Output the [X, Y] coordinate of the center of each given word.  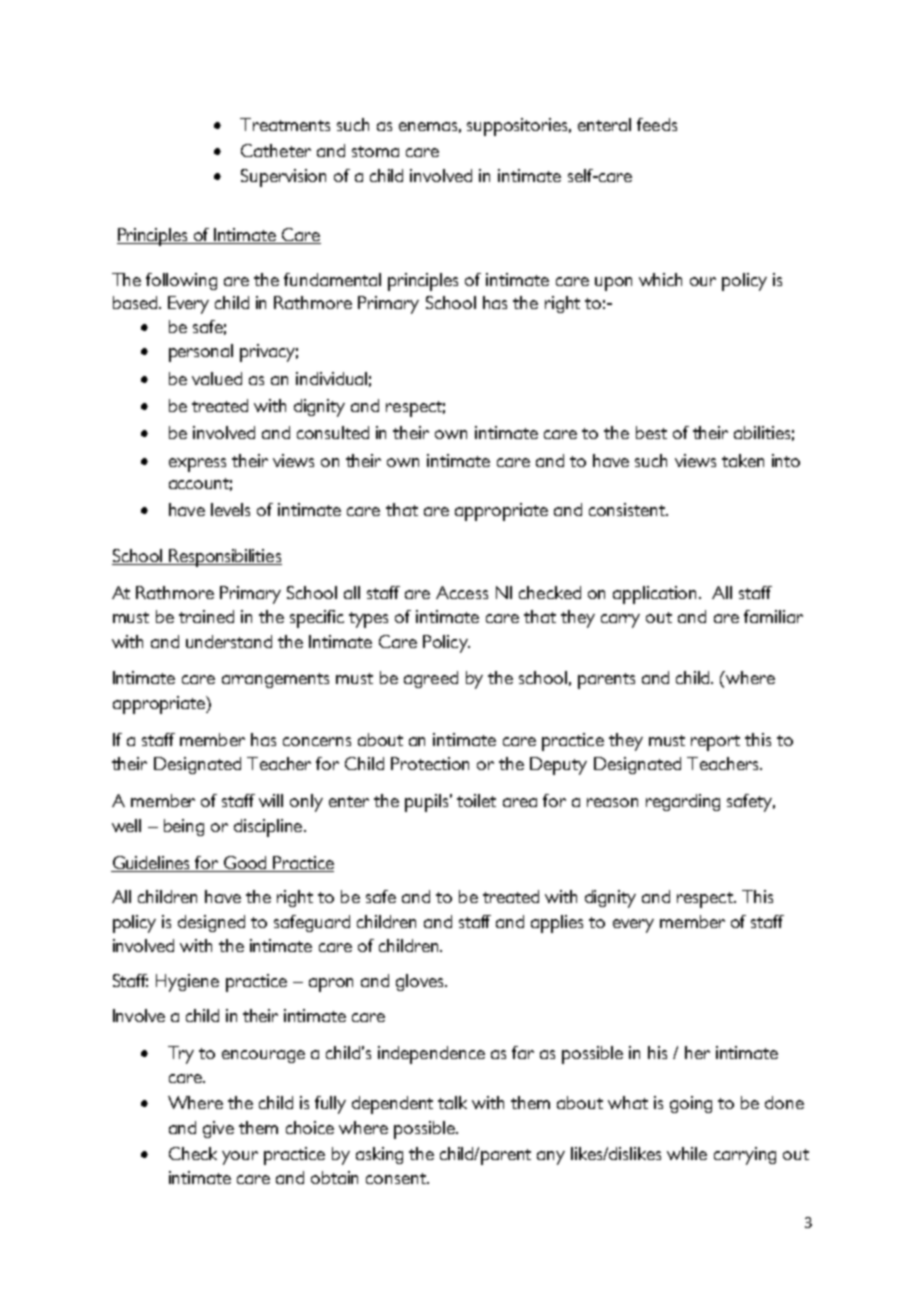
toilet [476, 800]
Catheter [276, 150]
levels [230, 509]
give [218, 1129]
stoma [375, 151]
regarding [683, 802]
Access [462, 592]
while [687, 1153]
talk [452, 1102]
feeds [657, 124]
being [184, 827]
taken [743, 460]
